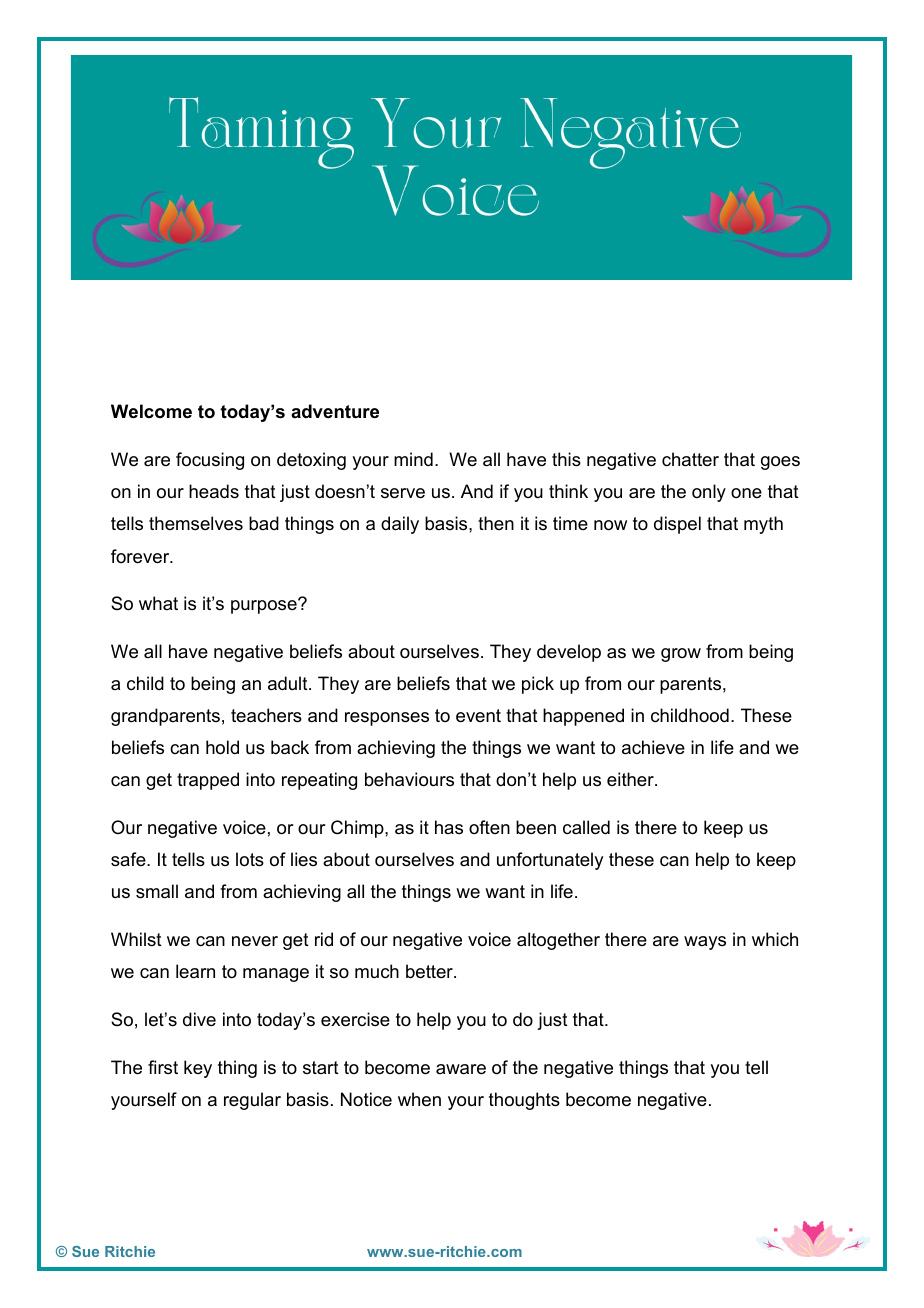 Image resolution: width=924 pixels, height=1308 pixels. I want to click on what, so click(158, 603).
